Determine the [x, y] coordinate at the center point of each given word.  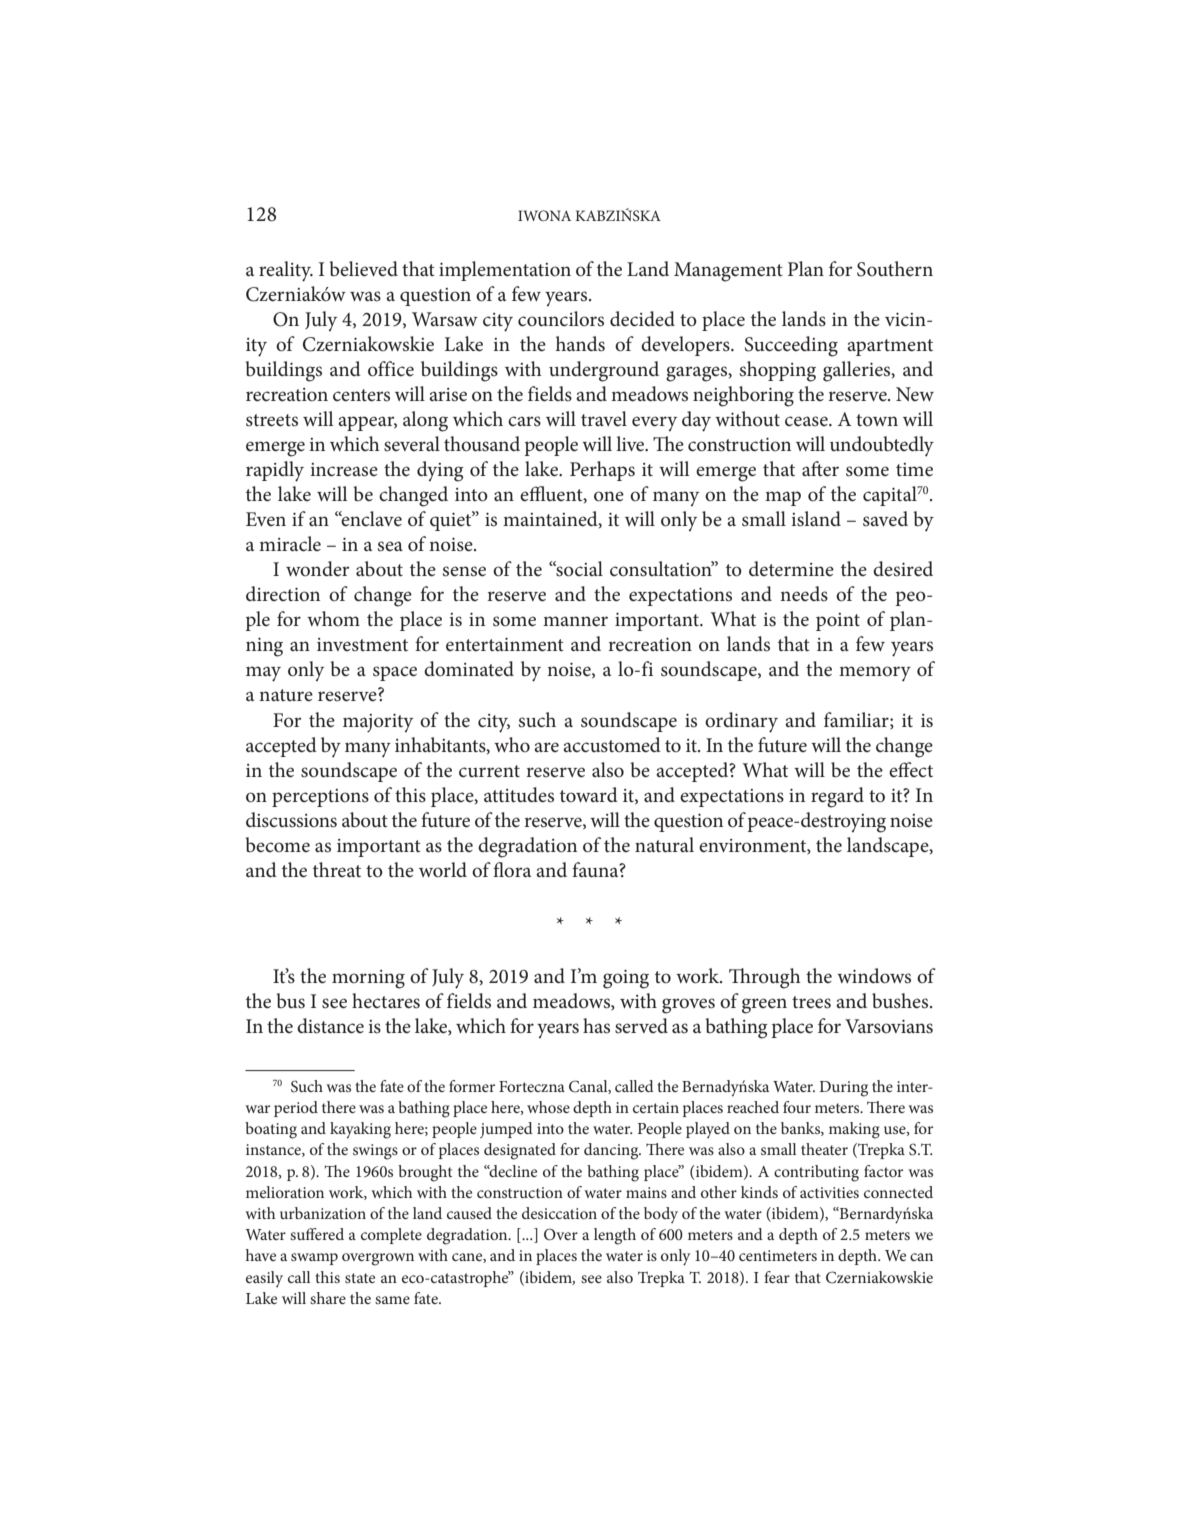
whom [333, 619]
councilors [561, 319]
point [838, 622]
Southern [895, 269]
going [626, 979]
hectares [386, 1001]
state [360, 1278]
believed [363, 269]
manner [575, 621]
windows [874, 976]
